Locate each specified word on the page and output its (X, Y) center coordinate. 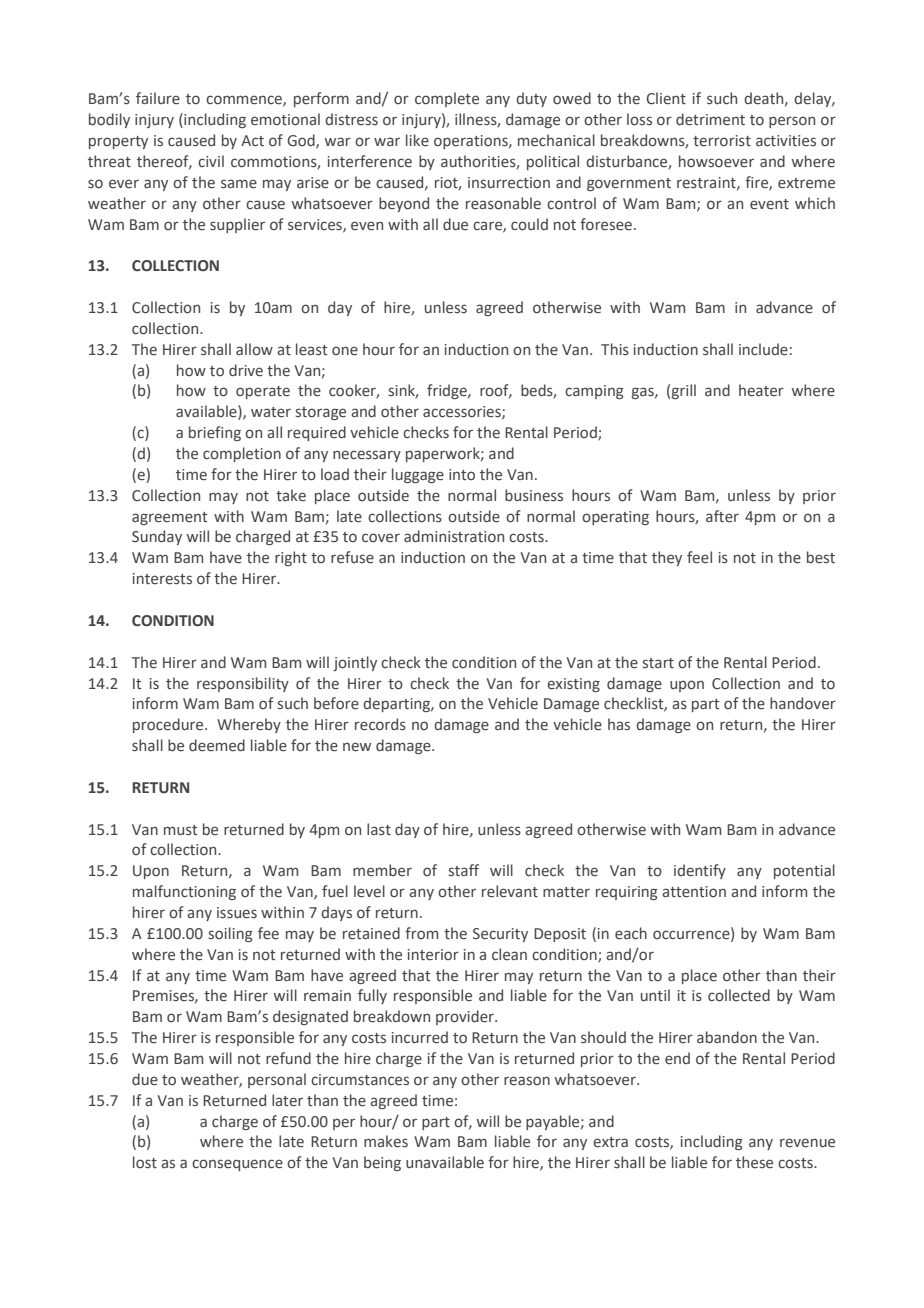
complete (447, 99)
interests (162, 579)
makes (386, 1141)
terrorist (722, 141)
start (658, 663)
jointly (355, 663)
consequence (237, 1165)
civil (211, 161)
